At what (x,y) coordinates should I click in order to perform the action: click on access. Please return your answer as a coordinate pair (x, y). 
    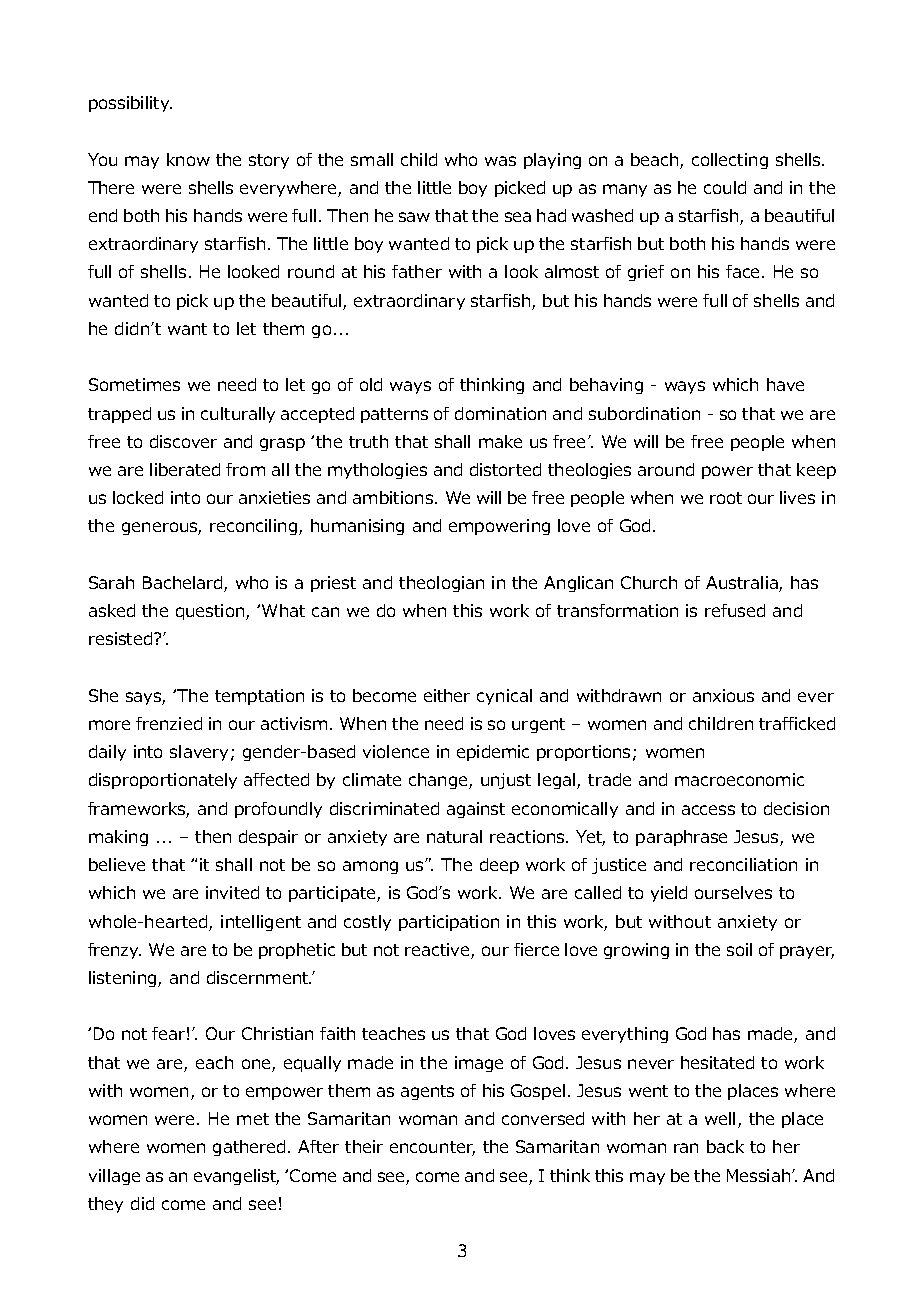
    Looking at the image, I should click on (708, 810).
